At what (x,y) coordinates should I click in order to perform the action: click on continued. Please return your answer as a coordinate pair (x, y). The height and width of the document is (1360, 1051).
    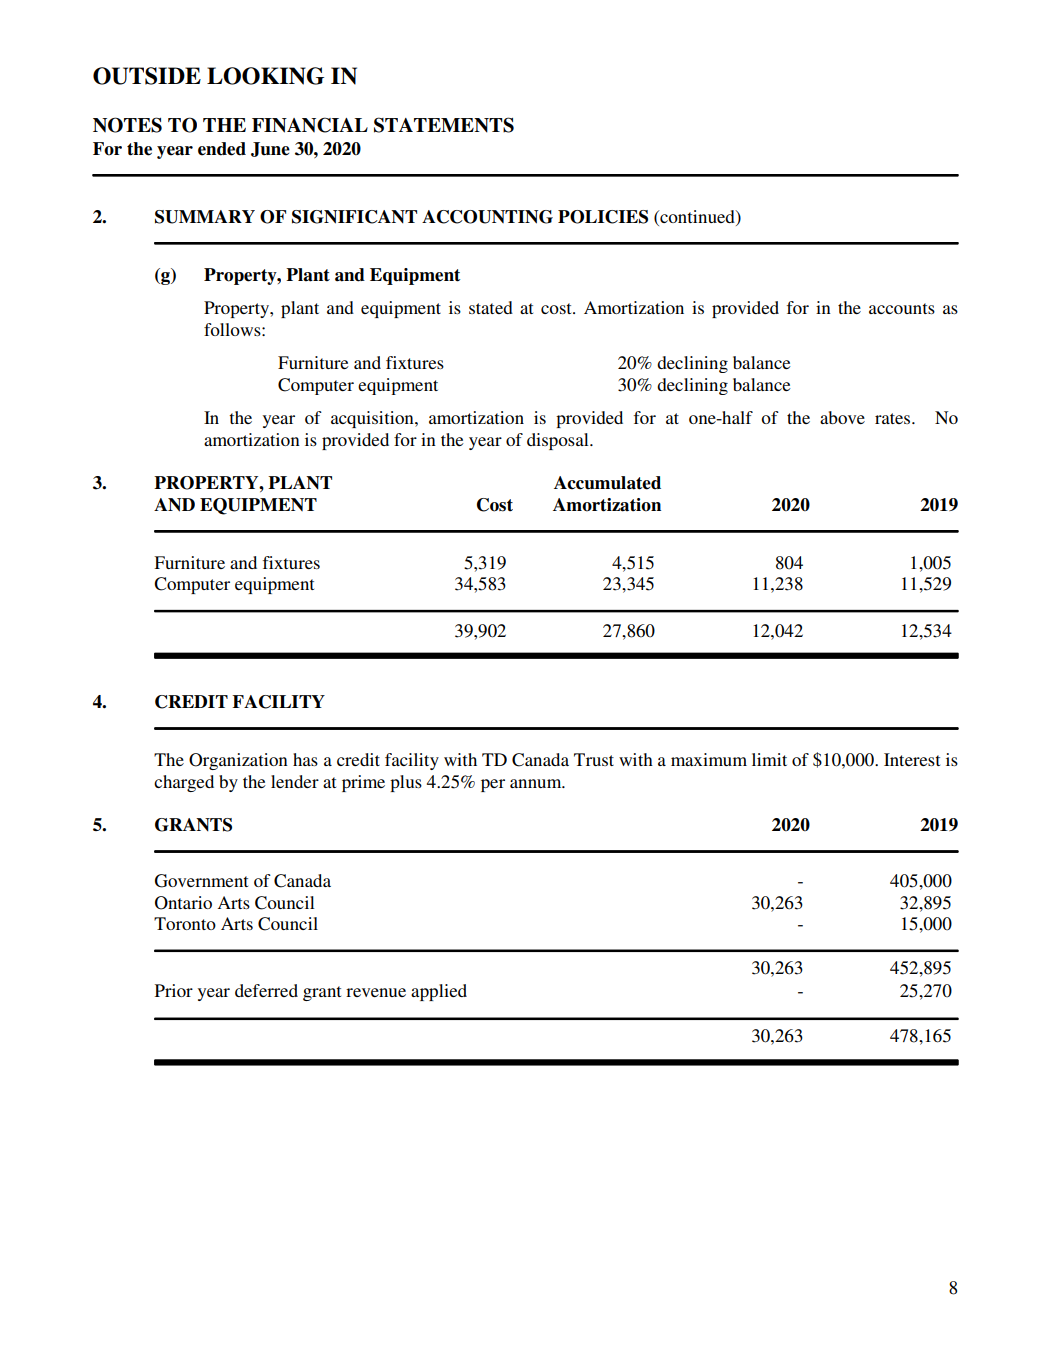
    Looking at the image, I should click on (697, 216).
